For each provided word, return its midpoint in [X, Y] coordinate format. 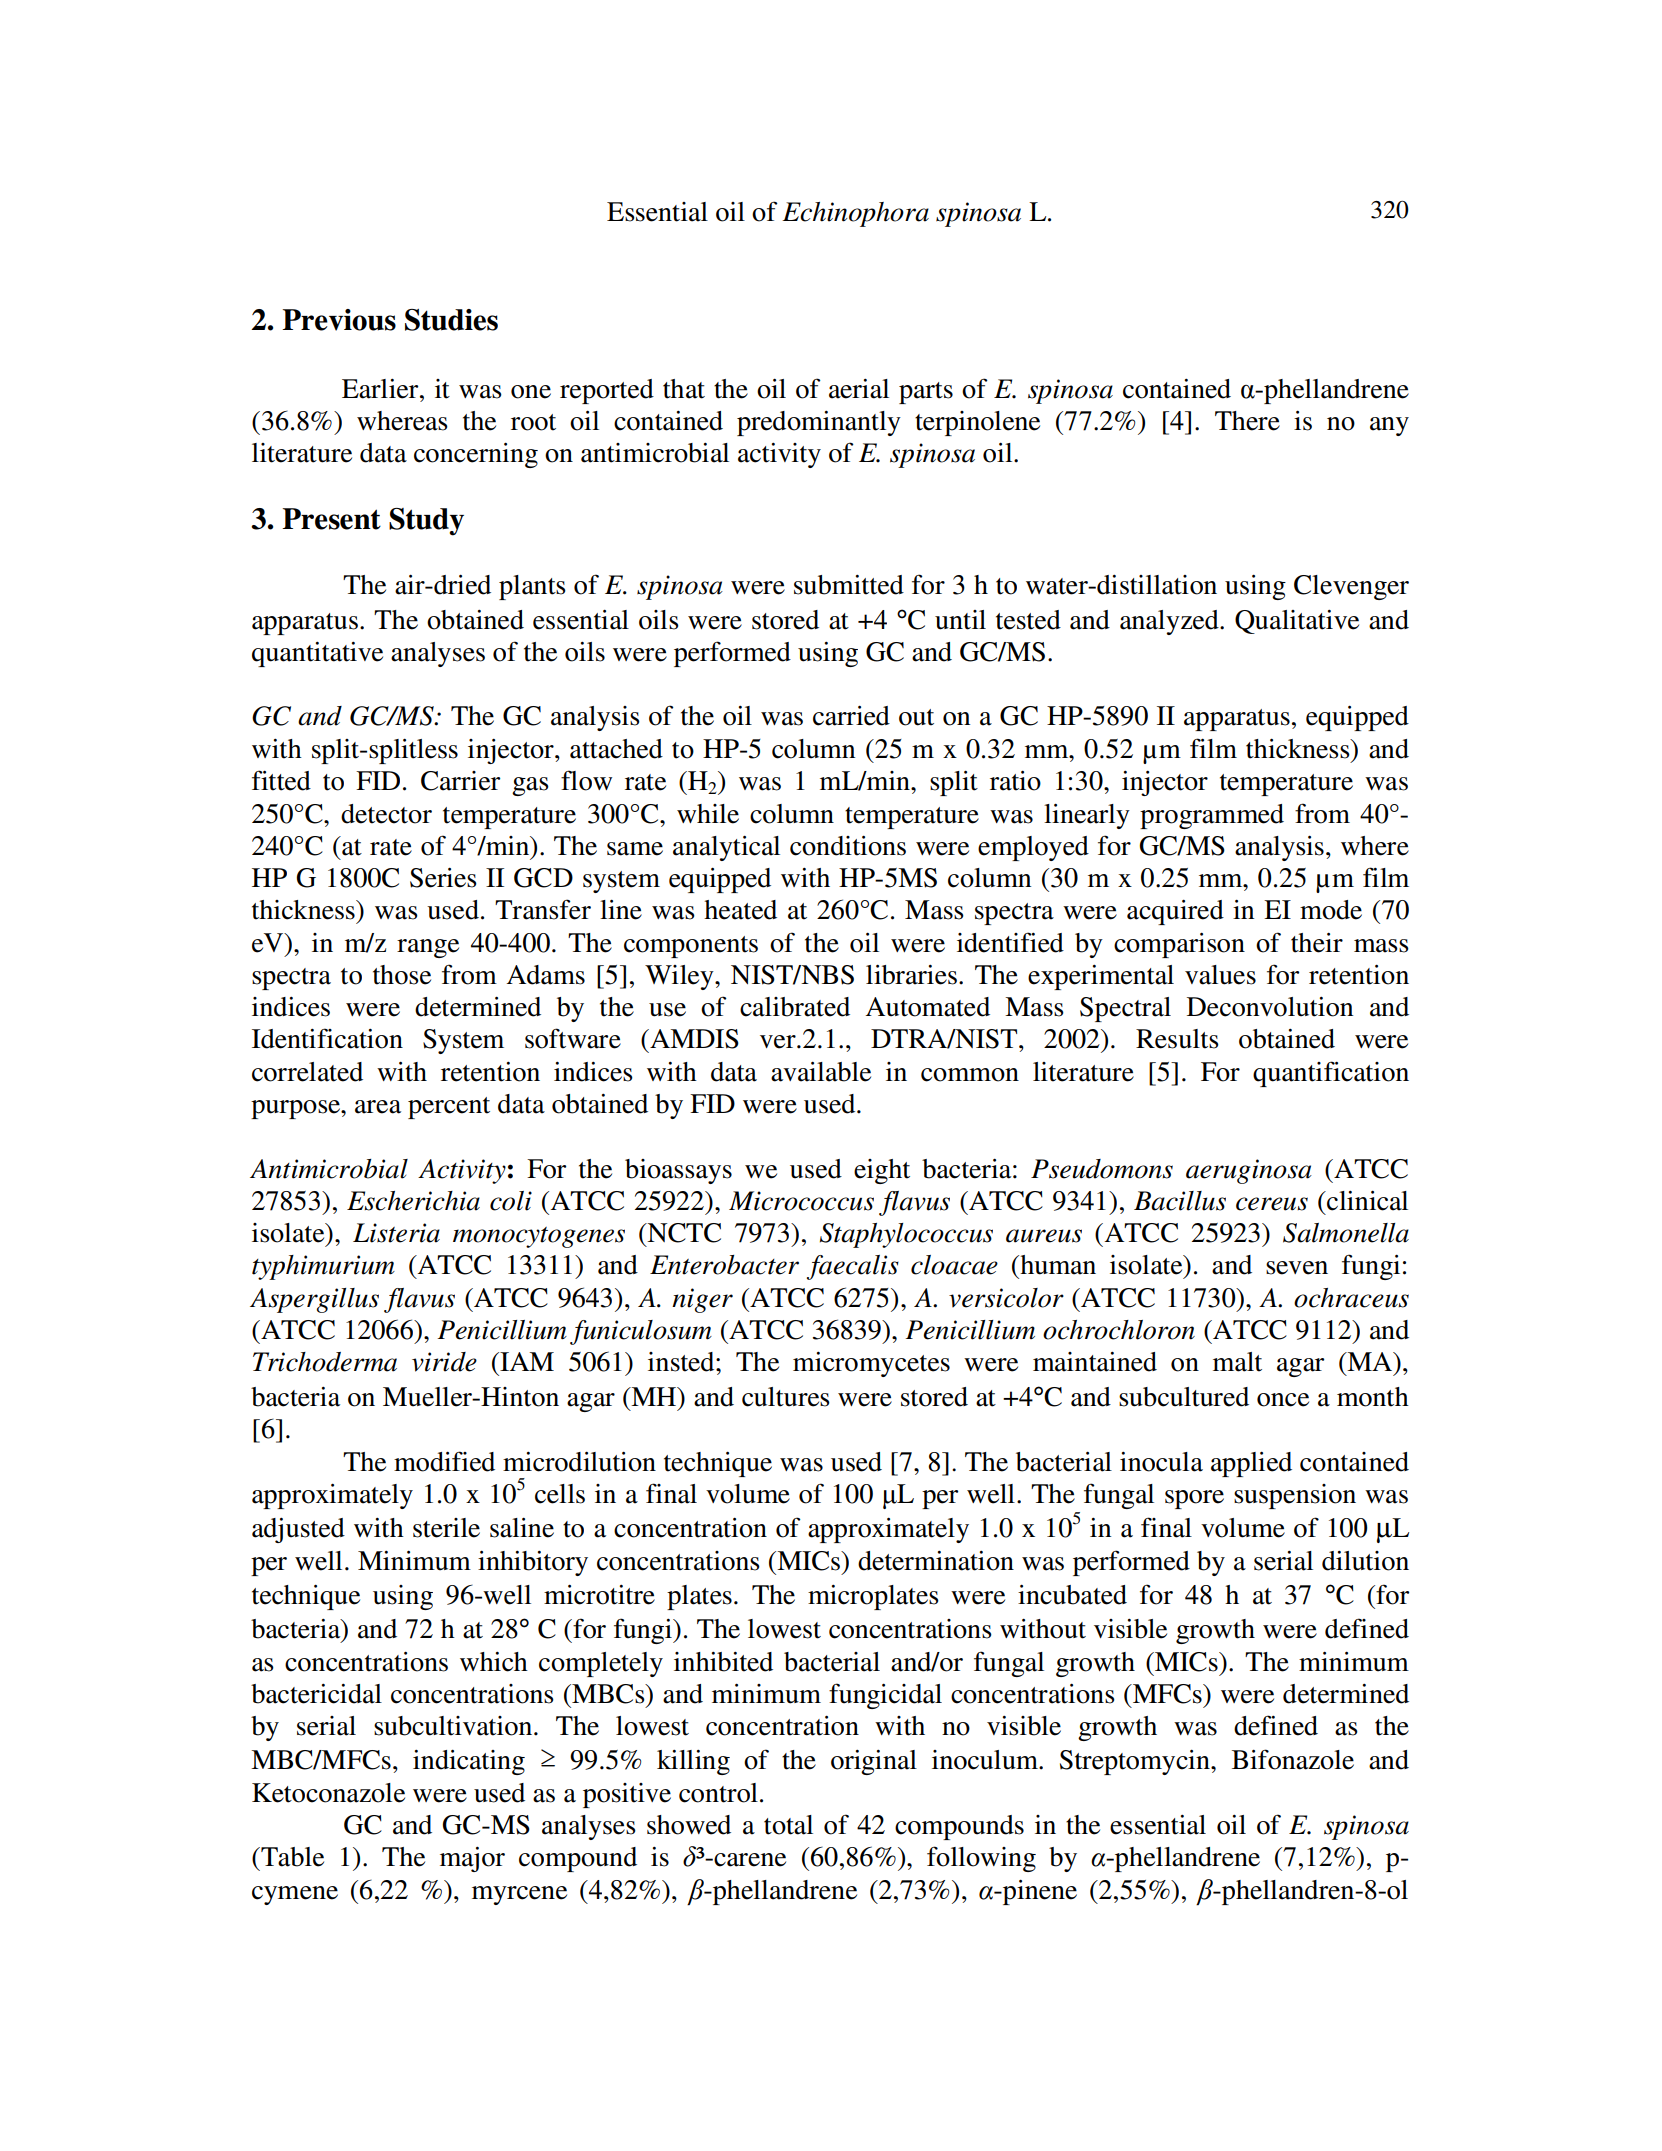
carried [851, 715]
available [821, 1071]
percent [449, 1108]
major [472, 1859]
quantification [1331, 1074]
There [1247, 421]
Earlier [381, 389]
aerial [859, 389]
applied [1251, 1464]
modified [444, 1461]
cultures [786, 1397]
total [788, 1825]
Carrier [460, 781]
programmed [1212, 816]
